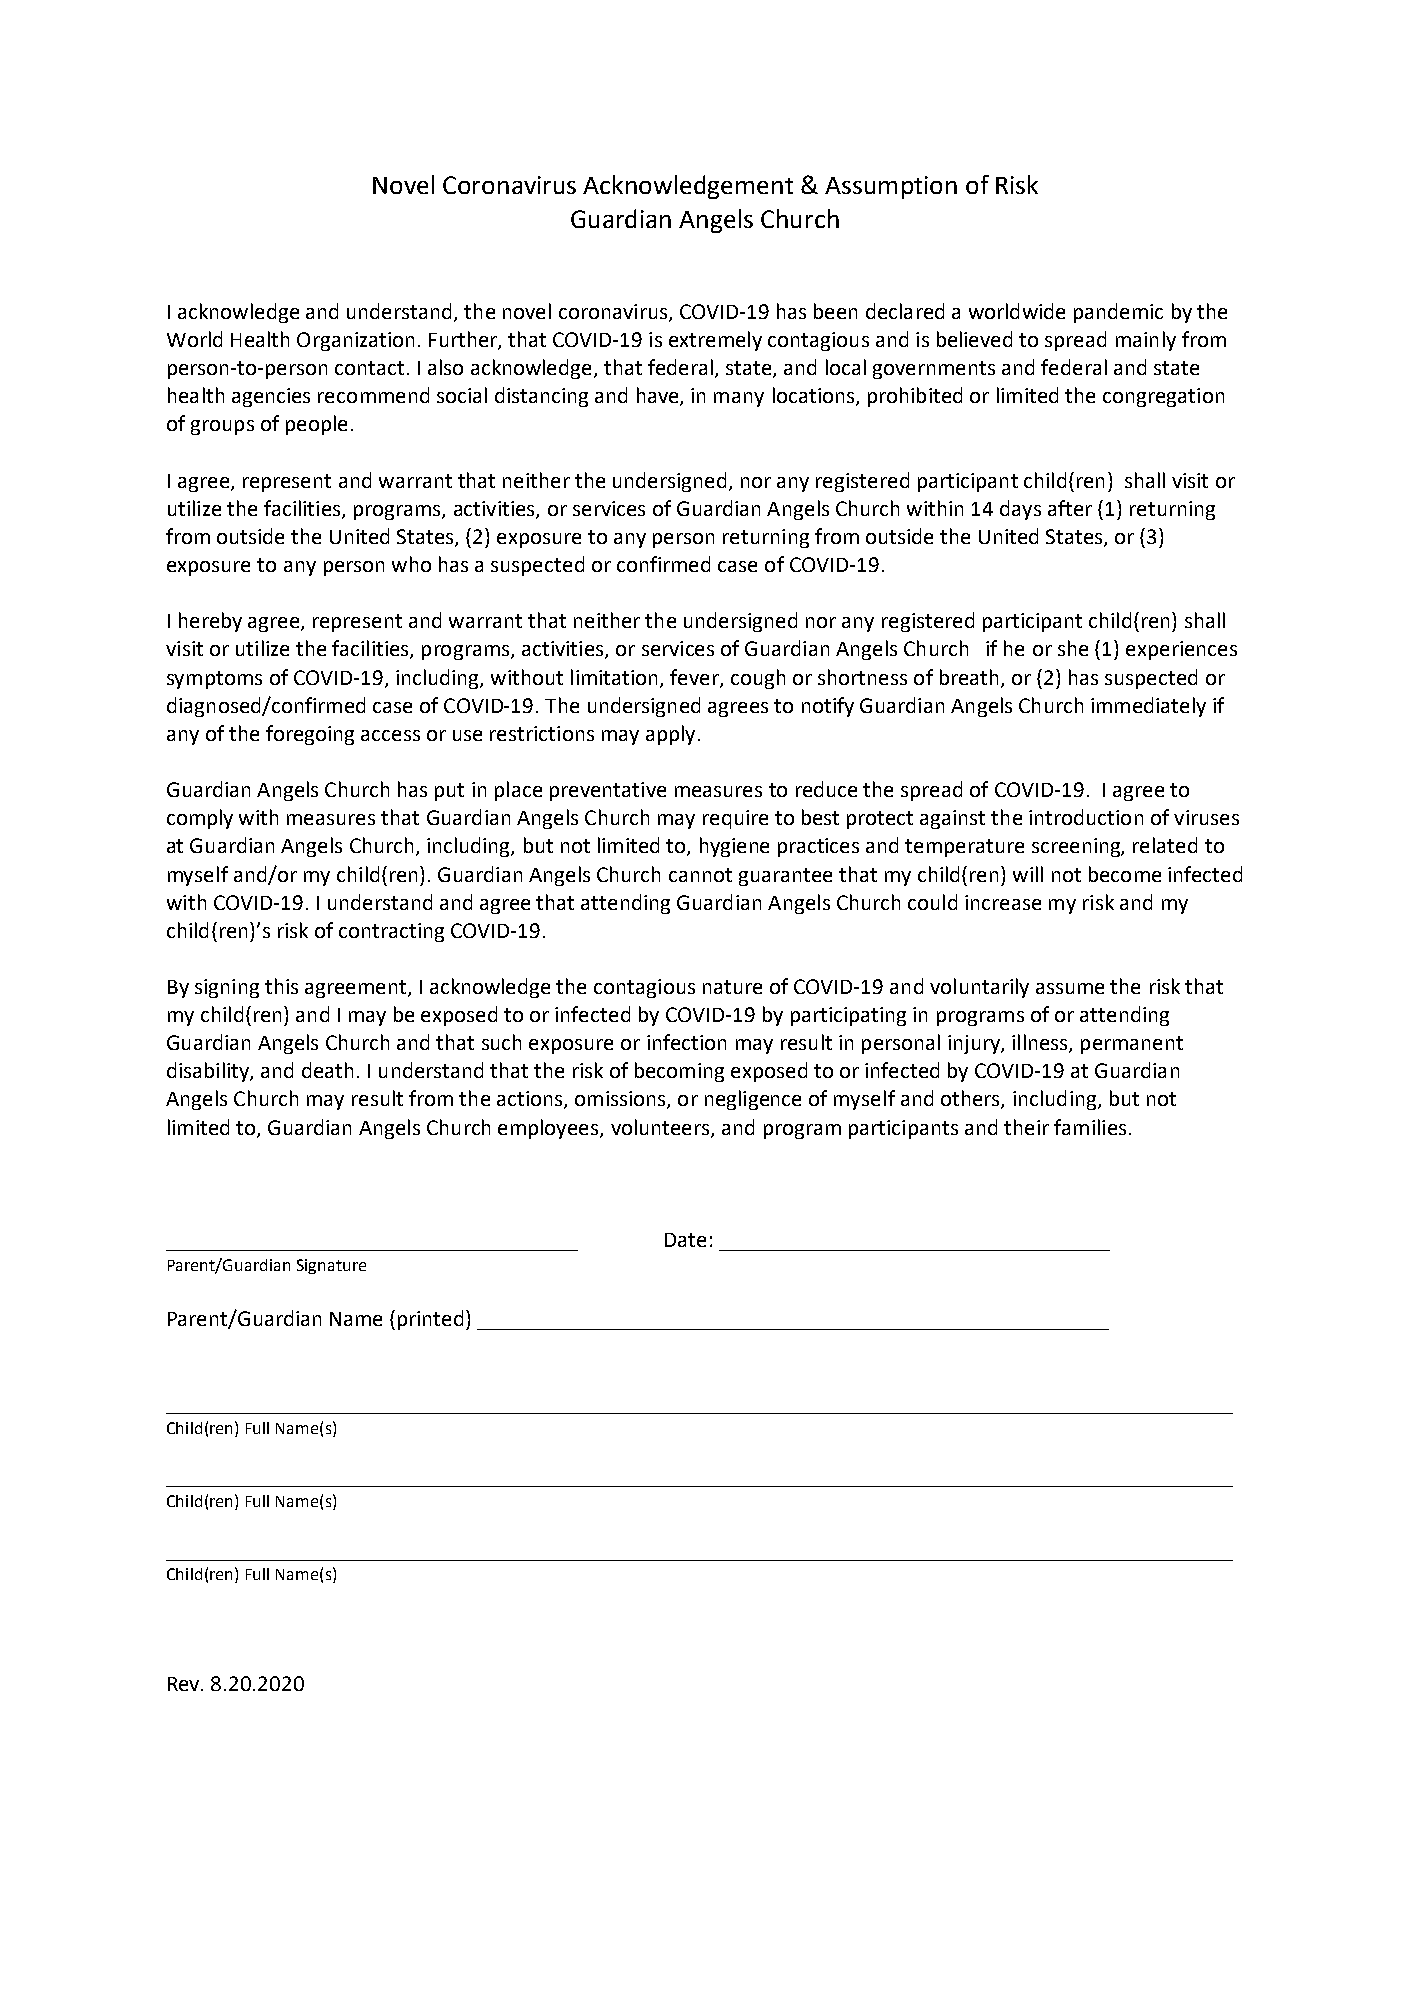 This screenshot has width=1410, height=1995. What do you see at coordinates (355, 341) in the screenshot?
I see `Organization` at bounding box center [355, 341].
